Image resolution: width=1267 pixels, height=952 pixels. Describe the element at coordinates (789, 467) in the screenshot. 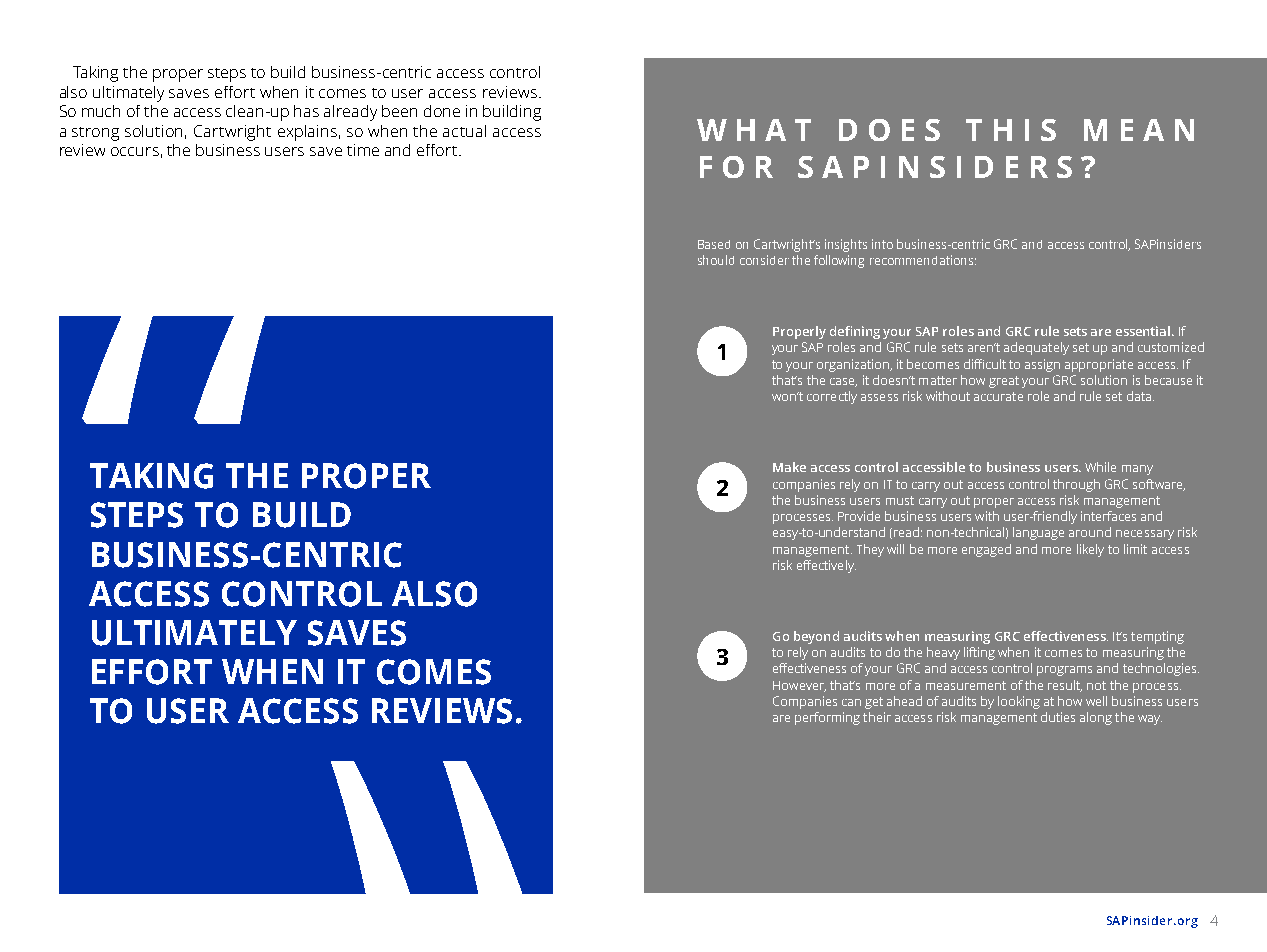

I see `Make` at that location.
